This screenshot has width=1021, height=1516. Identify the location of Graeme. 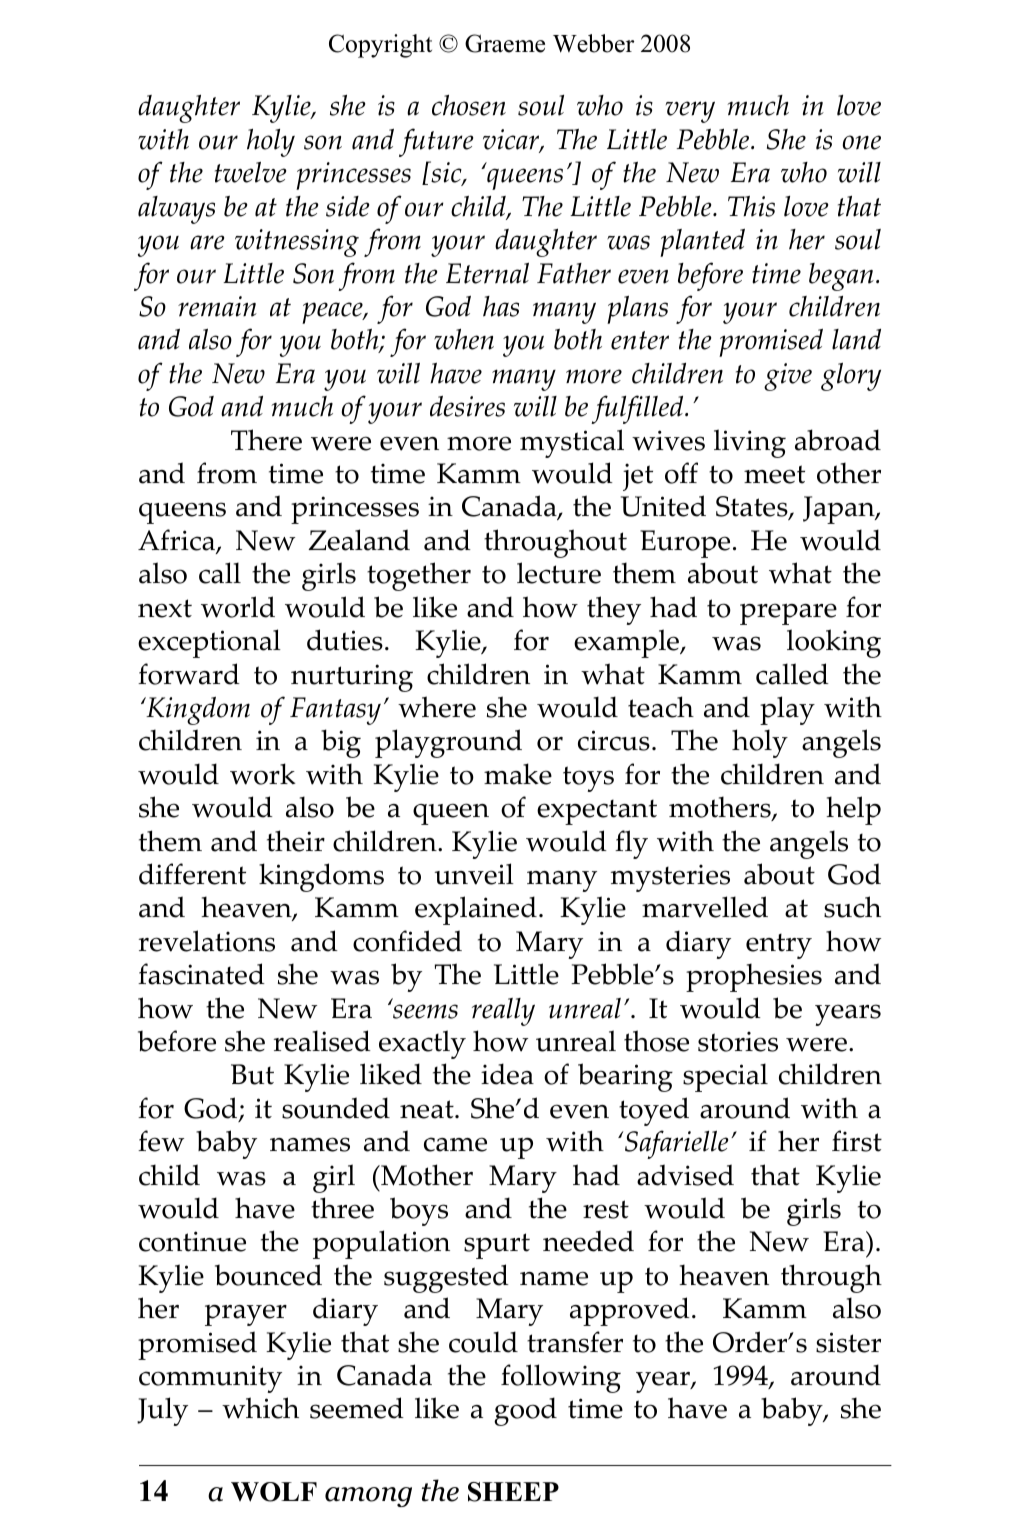
(505, 43).
